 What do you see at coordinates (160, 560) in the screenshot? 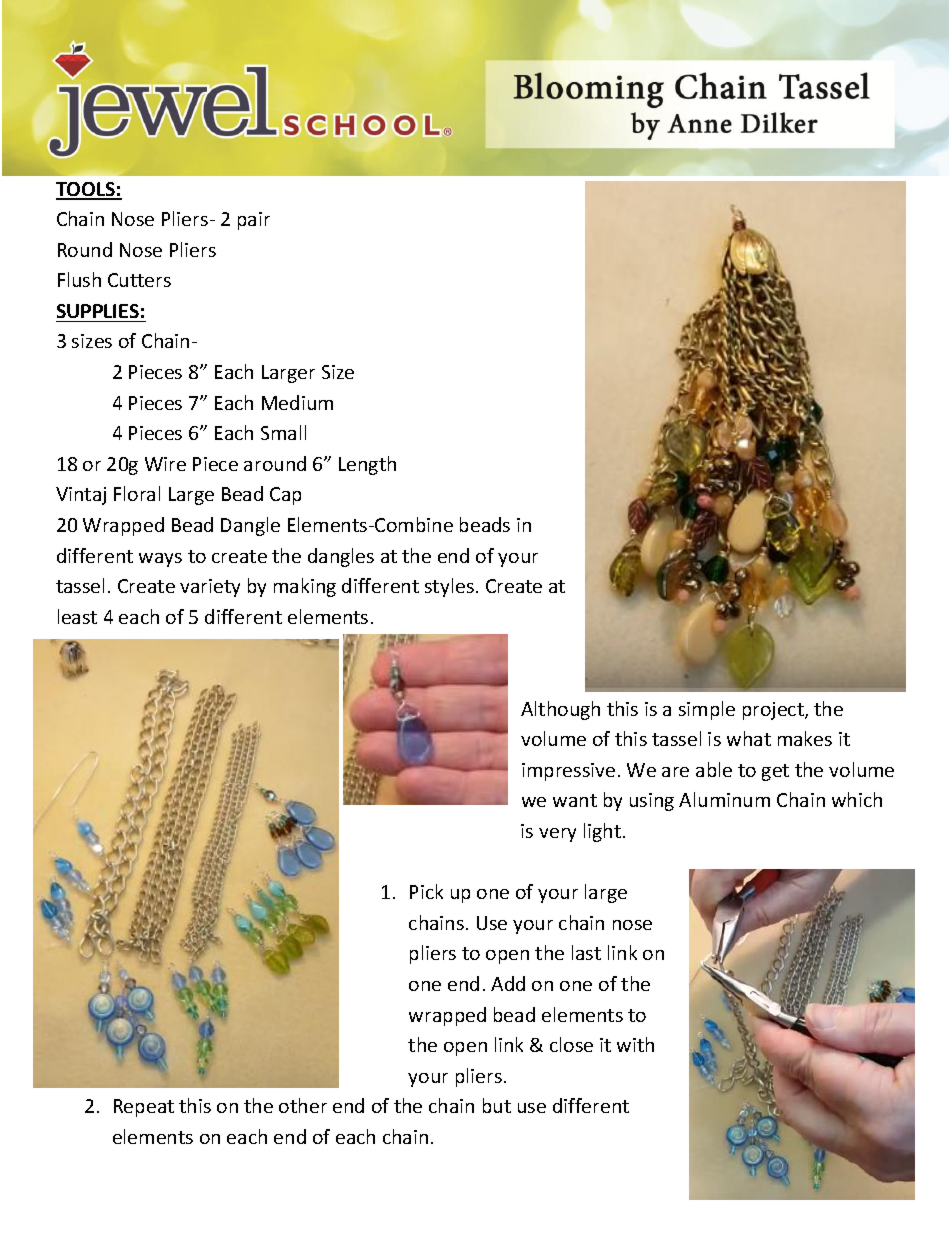
I see `ways` at bounding box center [160, 560].
